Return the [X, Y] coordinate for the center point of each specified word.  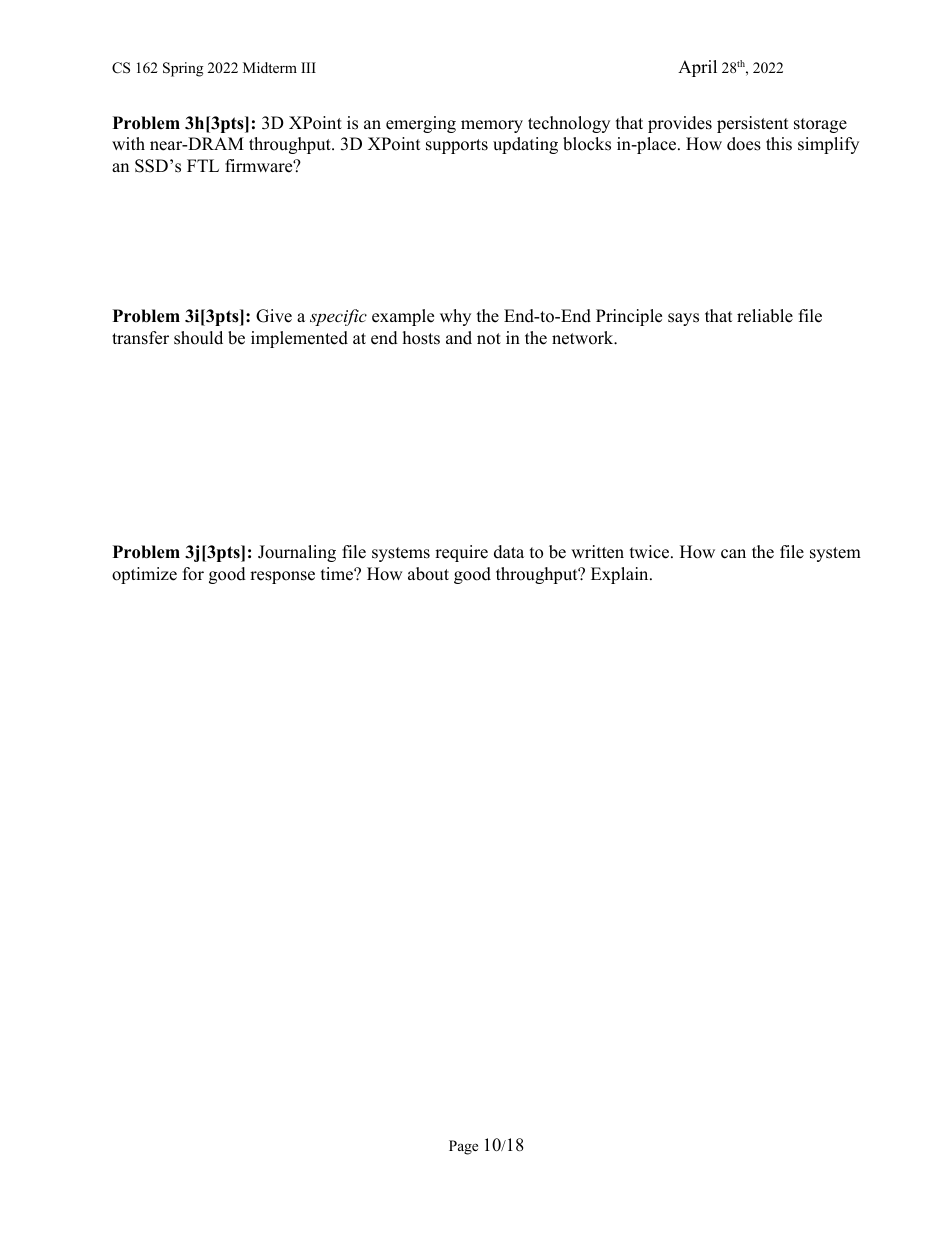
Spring [183, 69]
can [733, 554]
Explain [621, 575]
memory [492, 126]
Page [463, 1147]
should [198, 338]
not [489, 339]
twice [651, 552]
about [428, 574]
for [193, 574]
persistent [753, 124]
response [282, 577]
